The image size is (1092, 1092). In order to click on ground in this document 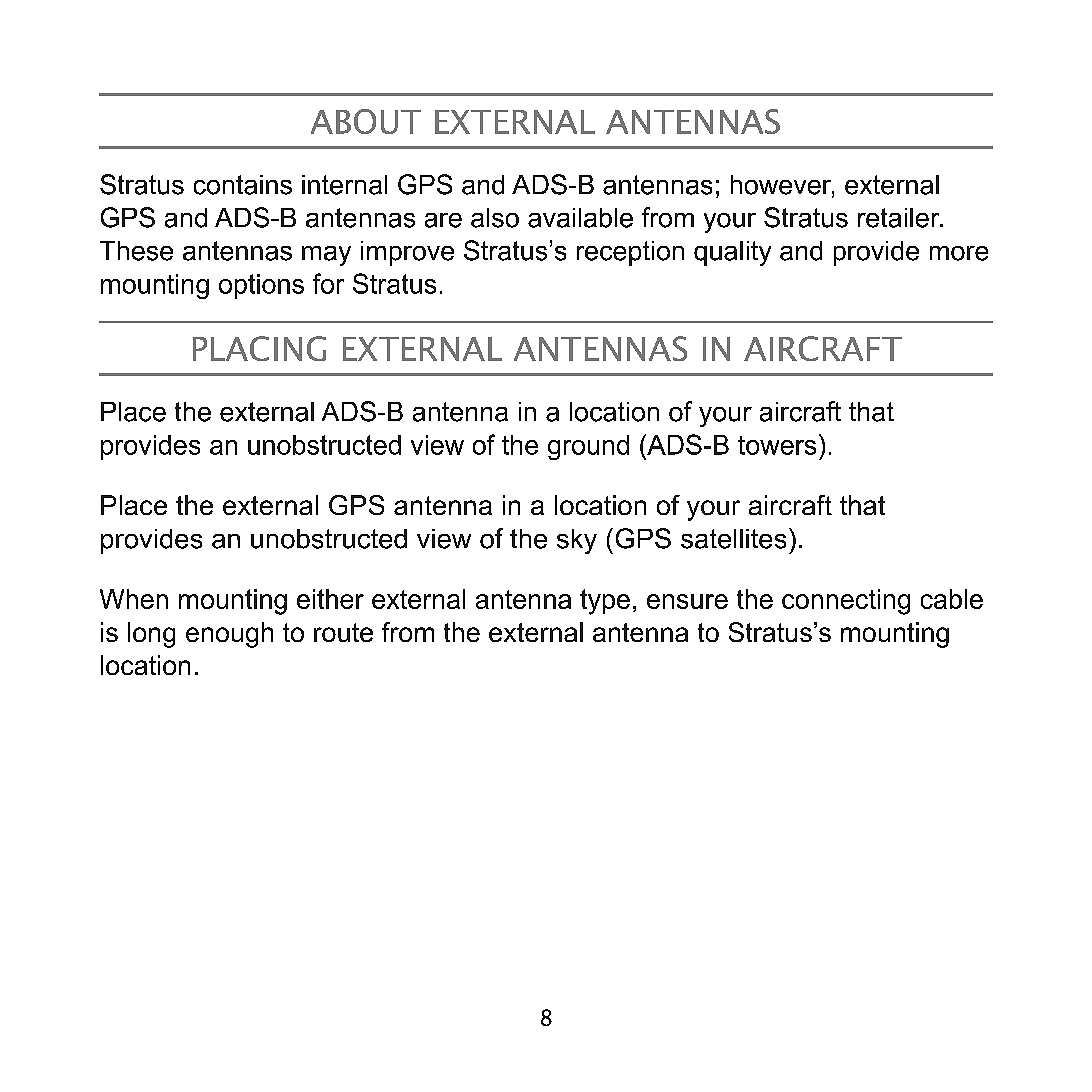, I will do `click(588, 447)`.
